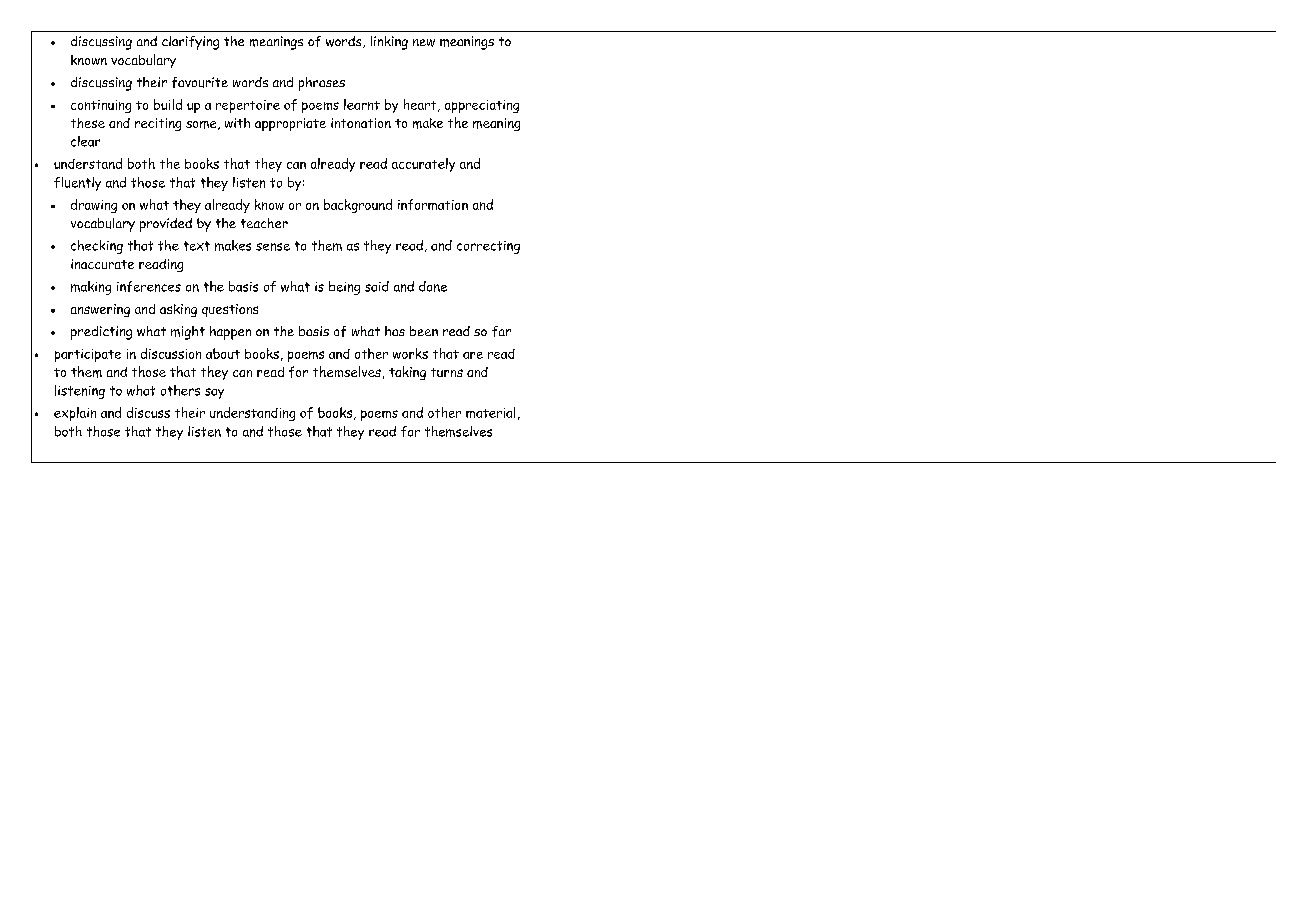  What do you see at coordinates (322, 84) in the page?
I see `phrases` at bounding box center [322, 84].
